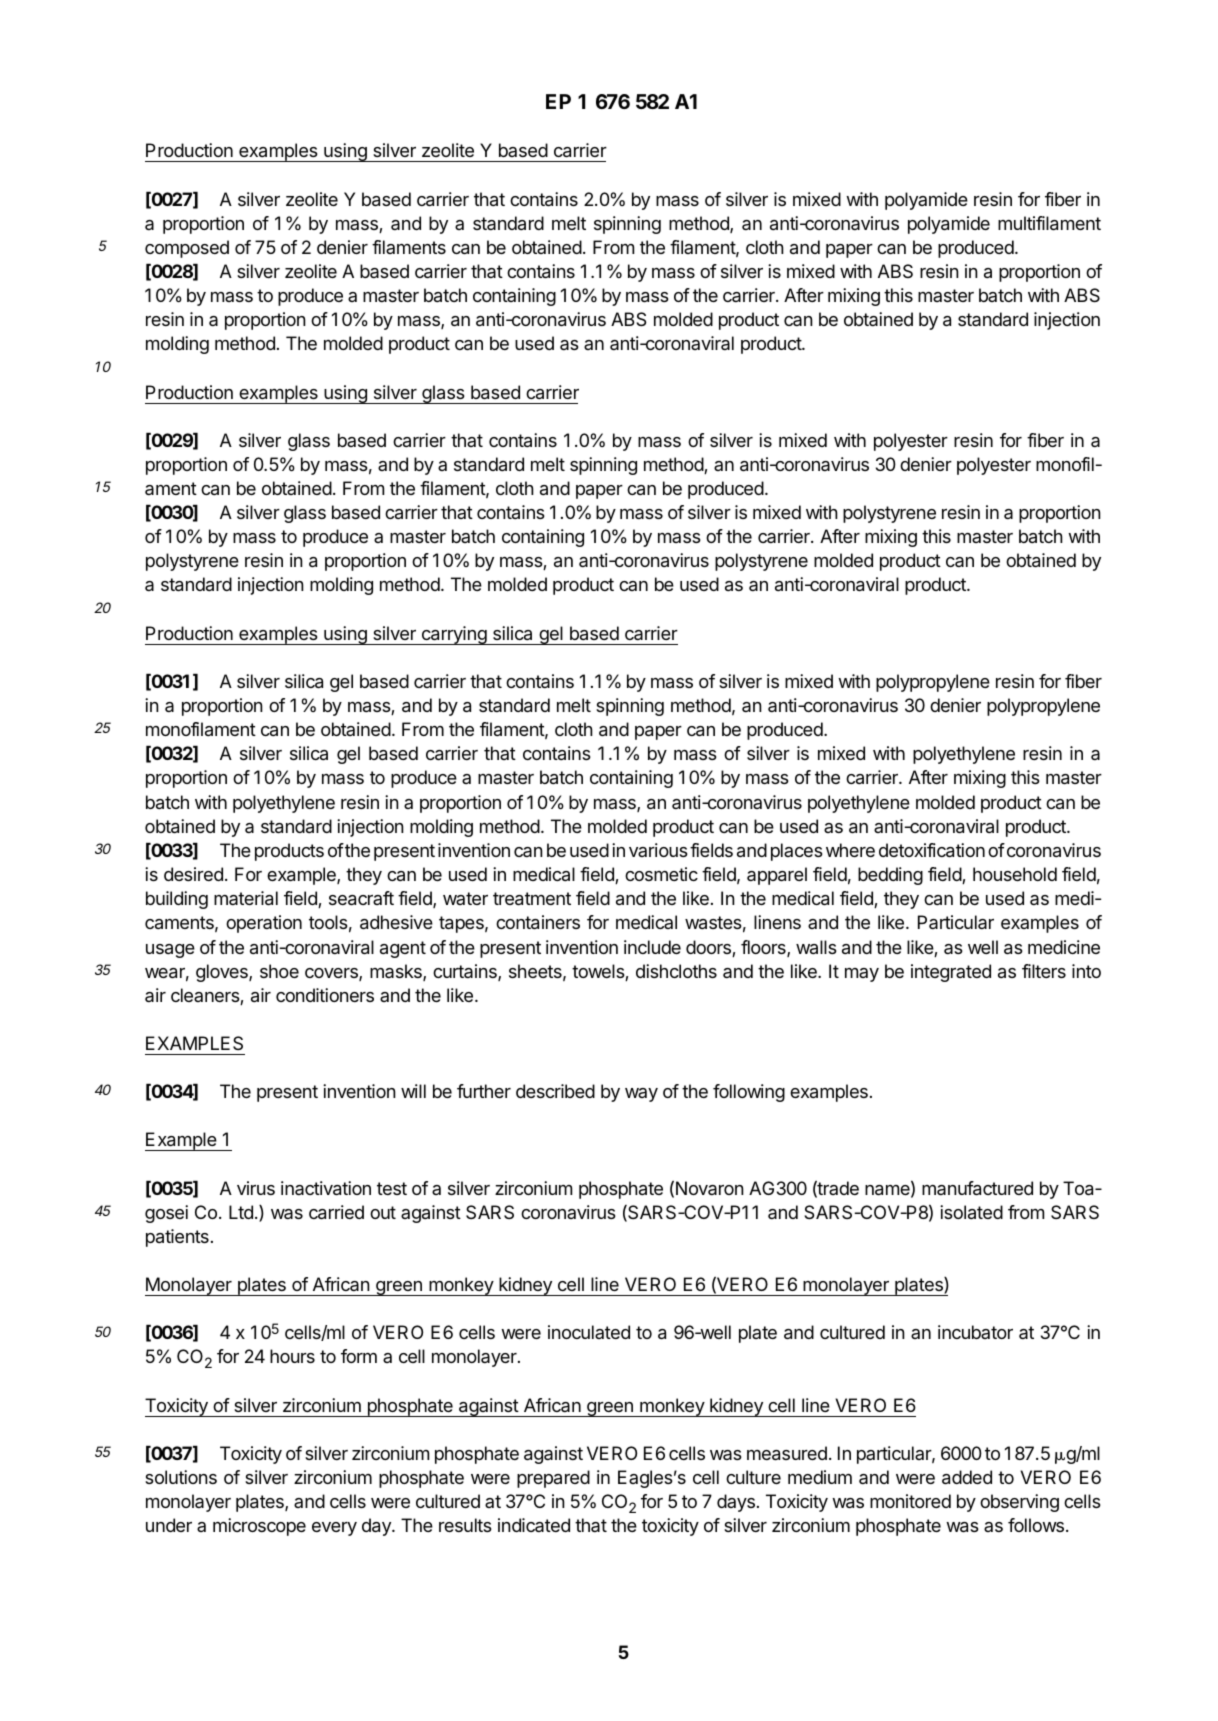 This screenshot has width=1218, height=1721. What do you see at coordinates (553, 1479) in the screenshot?
I see `prepared` at bounding box center [553, 1479].
